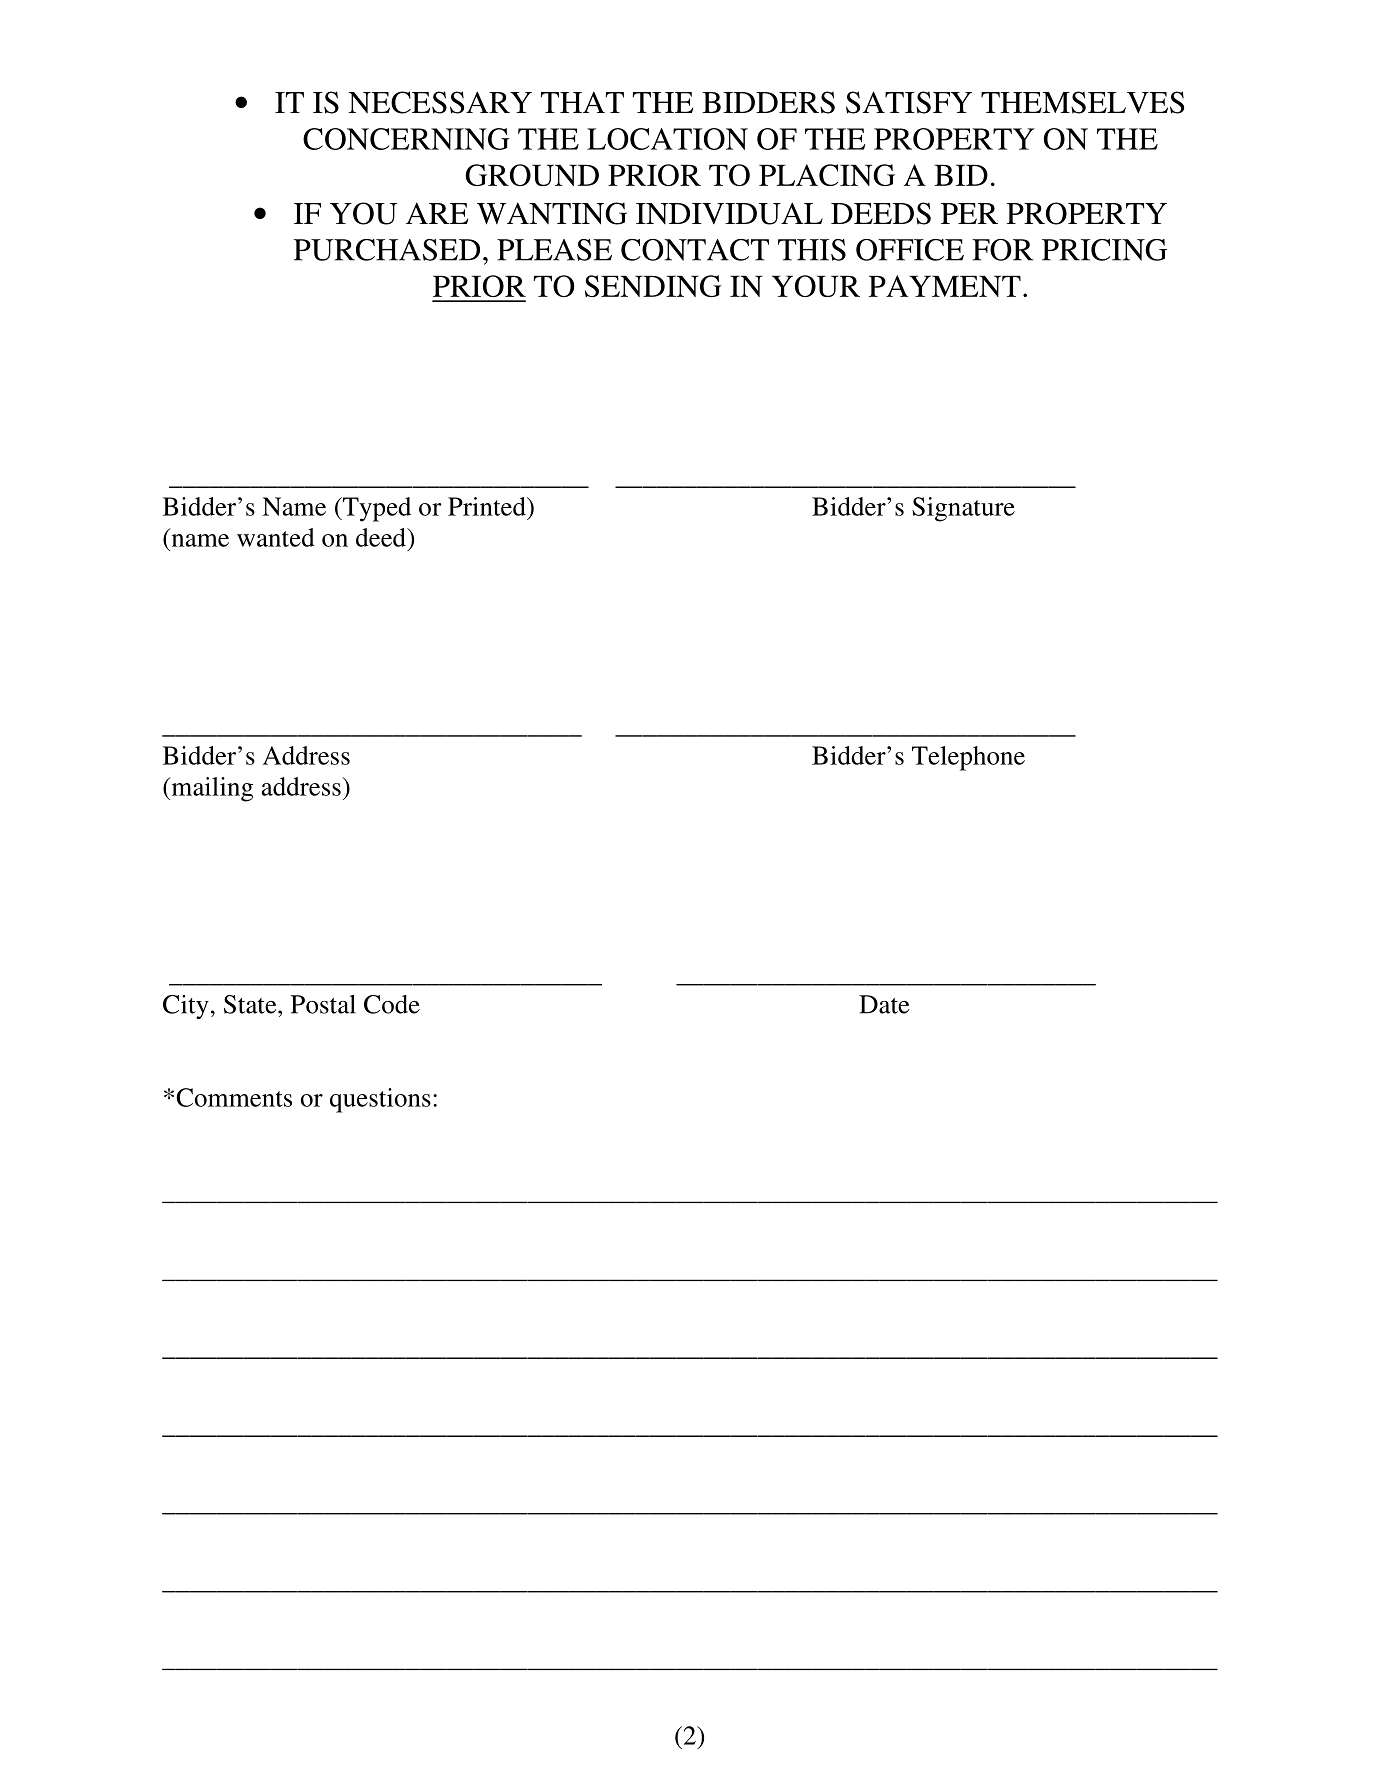 This screenshot has width=1380, height=1786. I want to click on LOCATION, so click(667, 139).
